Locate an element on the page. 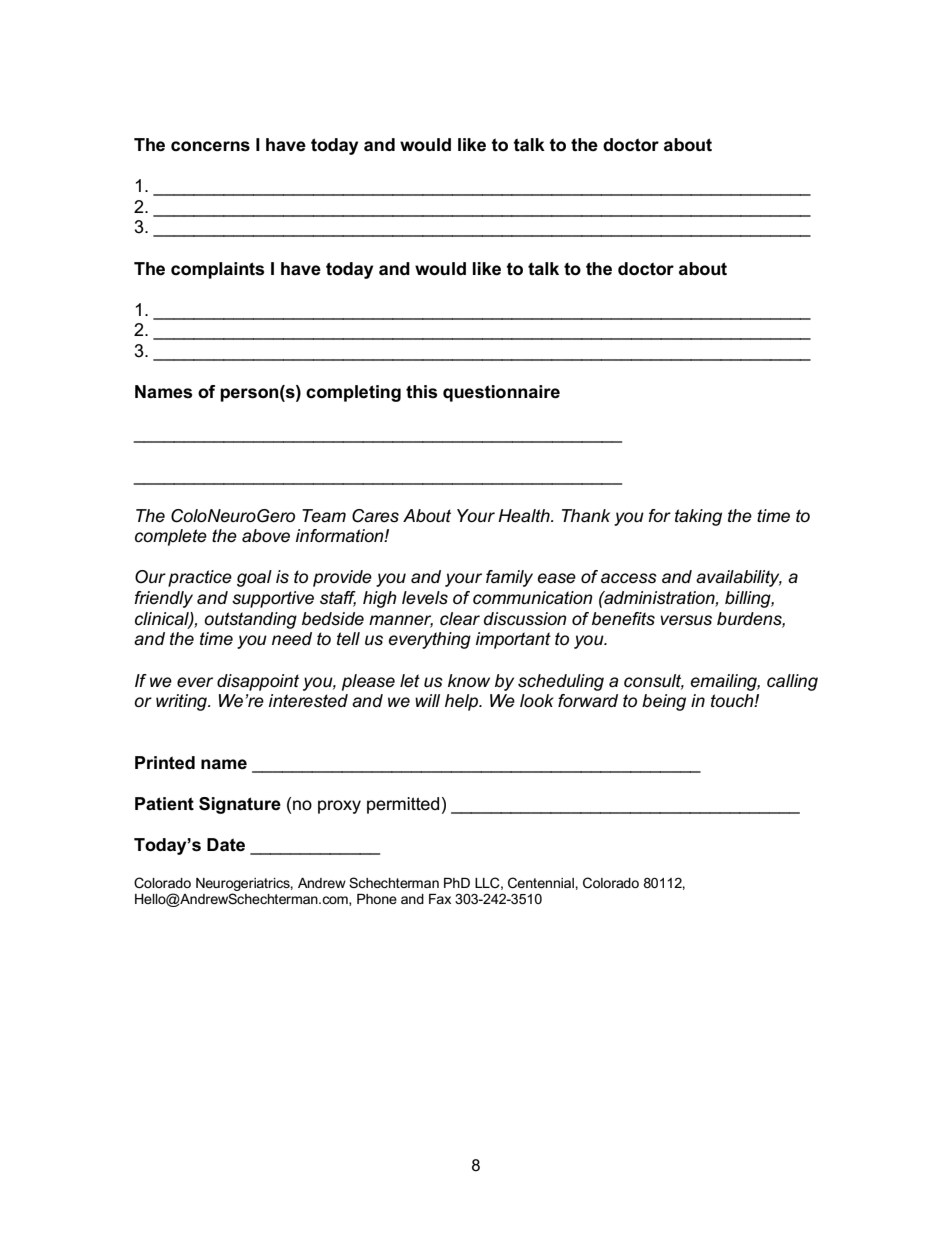 Image resolution: width=952 pixels, height=1233 pixels. help is located at coordinates (462, 702).
